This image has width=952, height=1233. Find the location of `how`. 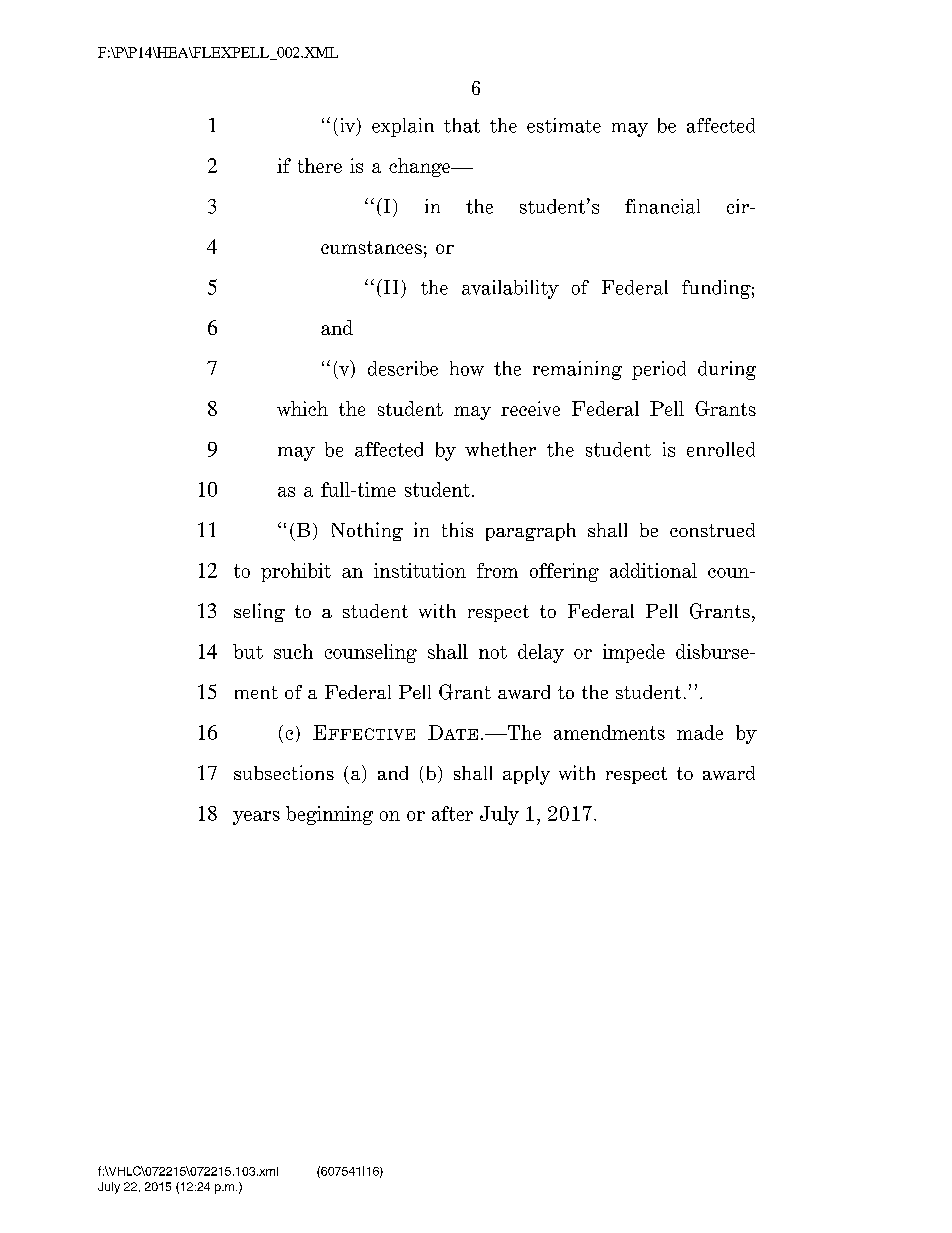

how is located at coordinates (467, 368).
